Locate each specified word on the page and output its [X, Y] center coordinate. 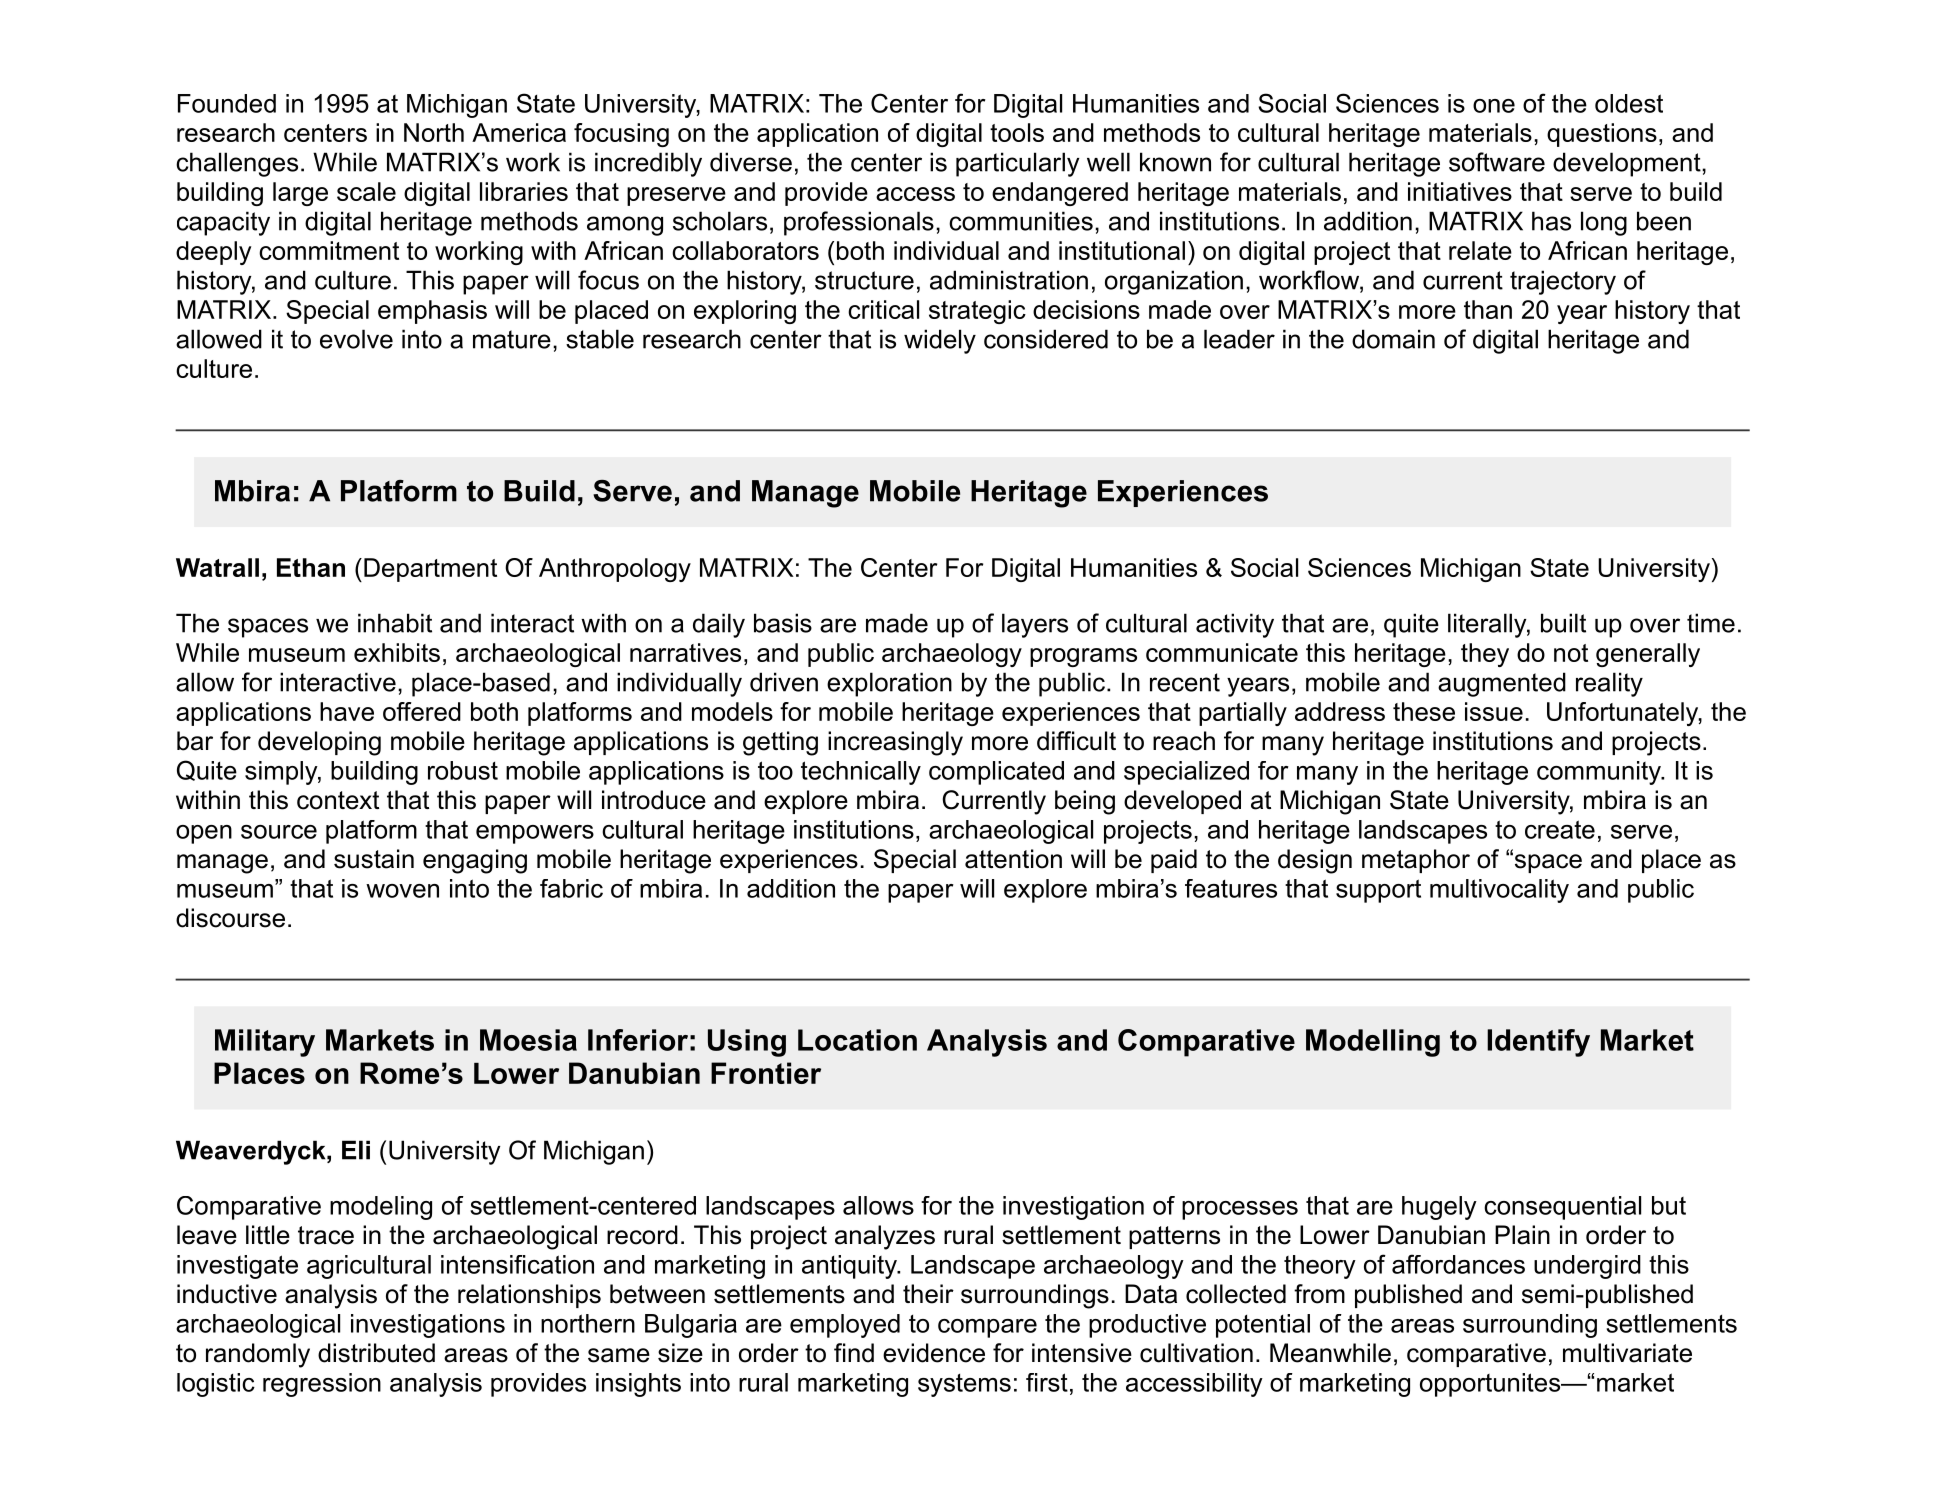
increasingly [895, 743]
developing [319, 743]
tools [1017, 132]
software [1497, 162]
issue [1494, 711]
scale [366, 191]
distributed [376, 1353]
